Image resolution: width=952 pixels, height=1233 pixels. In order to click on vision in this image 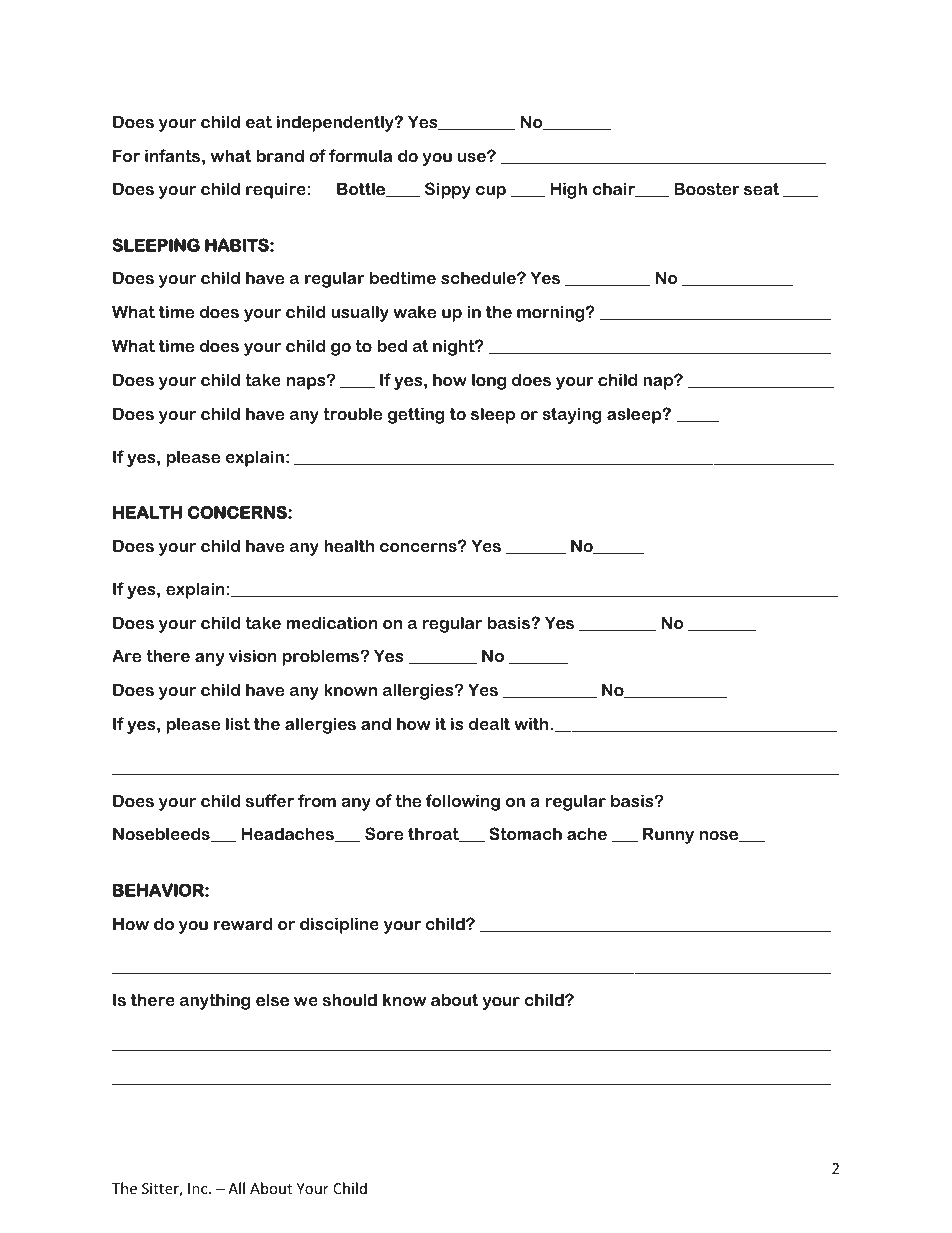, I will do `click(253, 655)`.
